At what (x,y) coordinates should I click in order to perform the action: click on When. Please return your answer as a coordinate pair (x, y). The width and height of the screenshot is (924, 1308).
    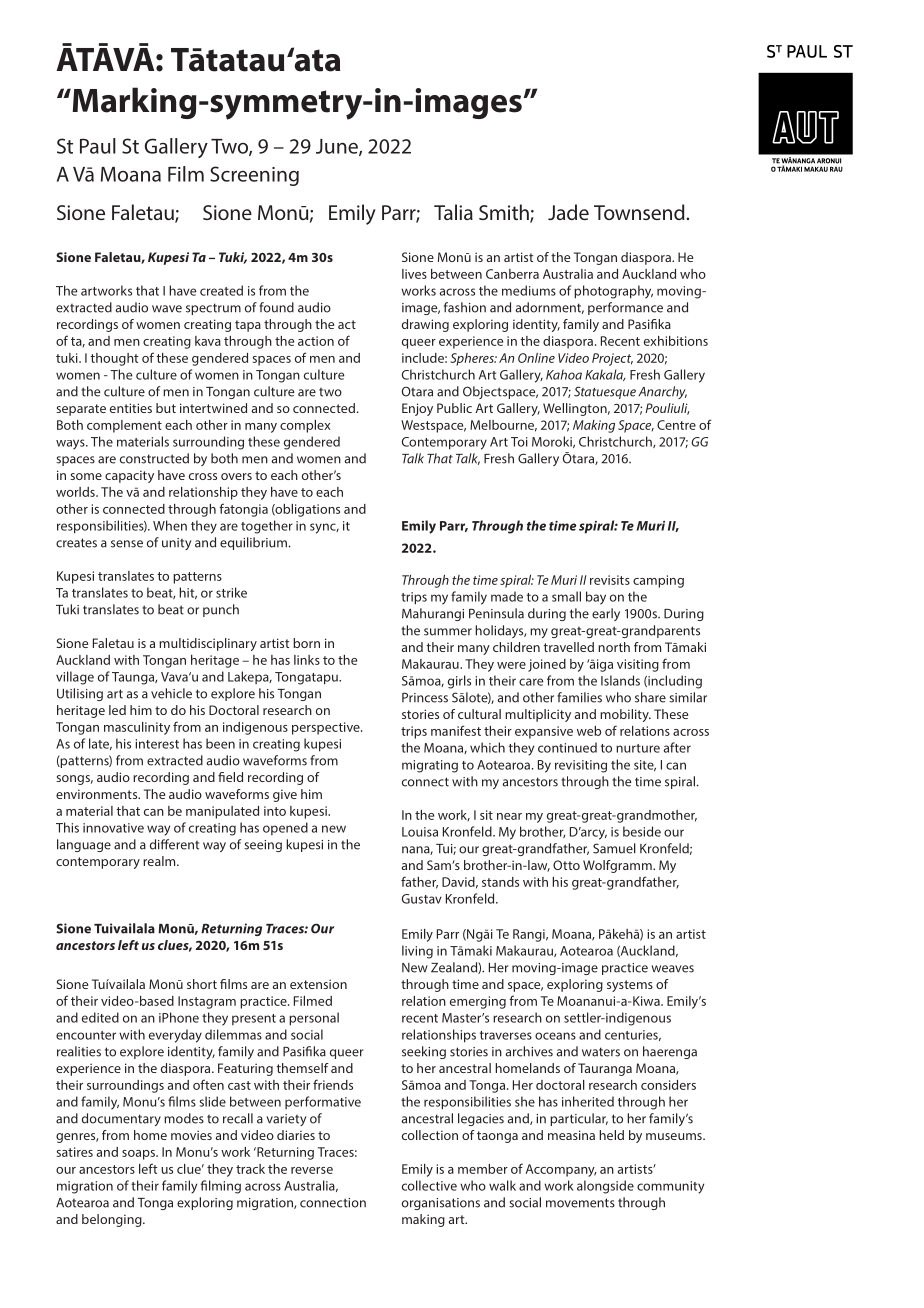
    Looking at the image, I should click on (170, 525).
